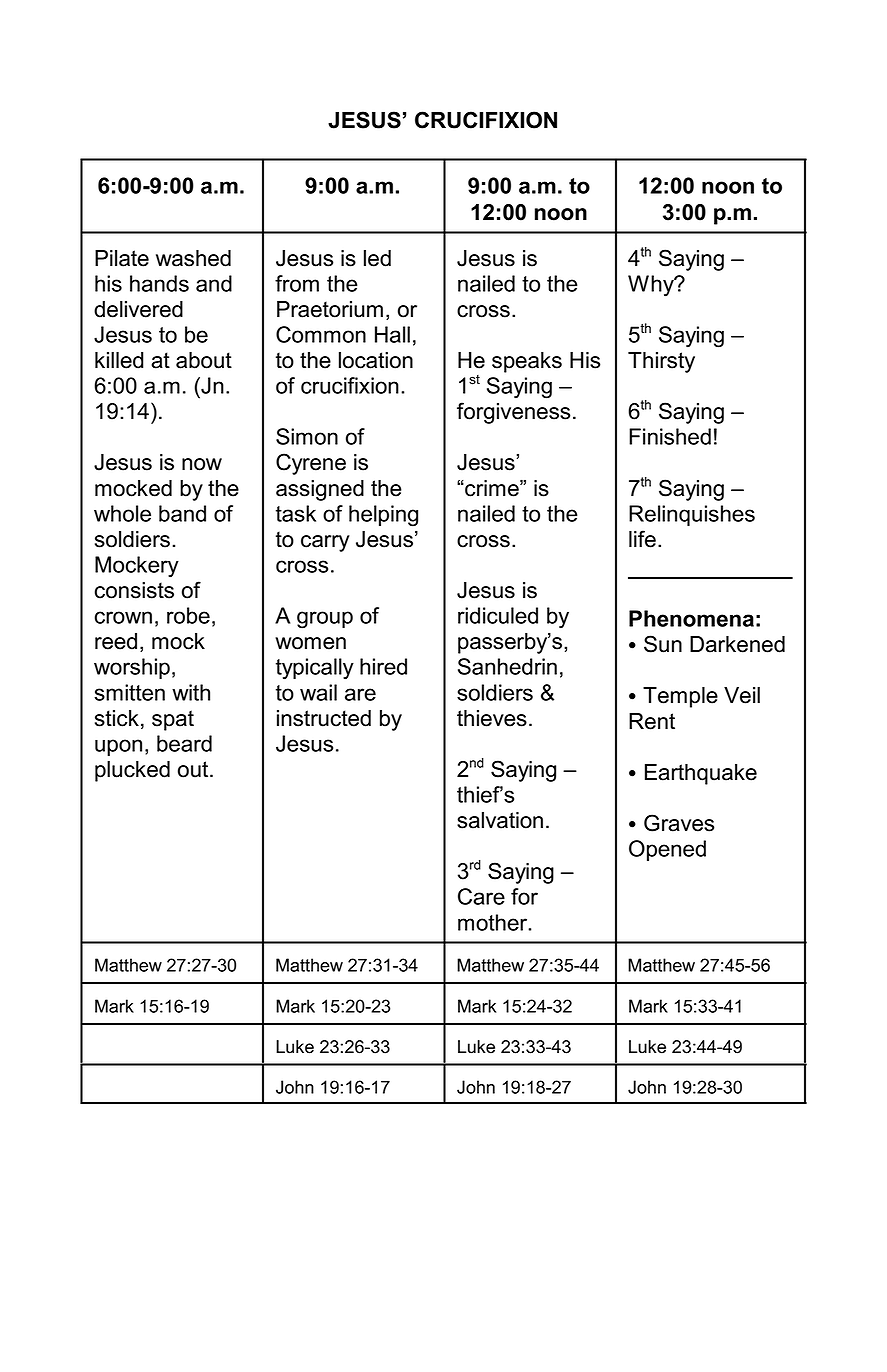  I want to click on Thirsty, so click(661, 362).
